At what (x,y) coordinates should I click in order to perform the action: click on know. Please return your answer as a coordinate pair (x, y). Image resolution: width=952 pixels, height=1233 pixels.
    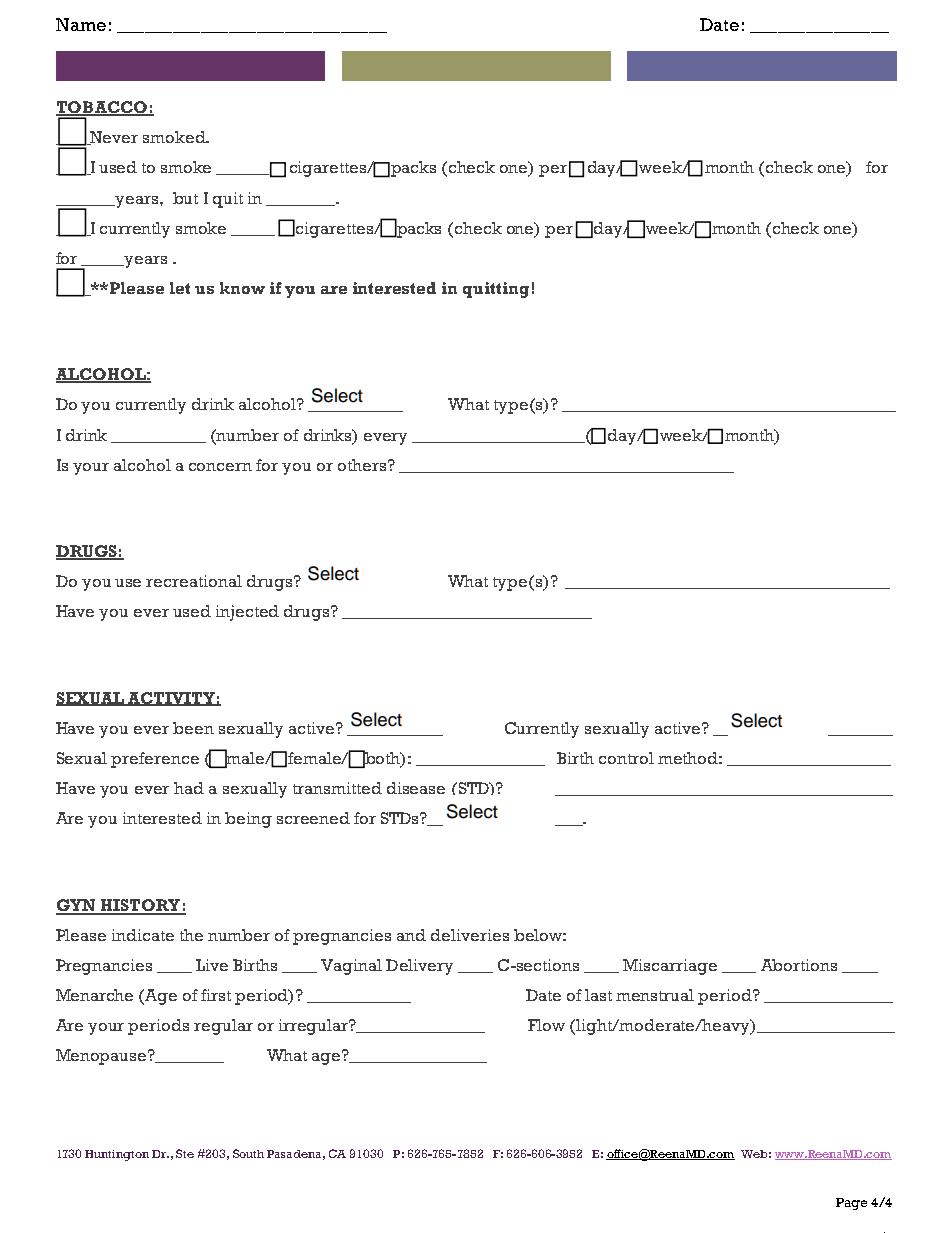
    Looking at the image, I should click on (242, 288).
